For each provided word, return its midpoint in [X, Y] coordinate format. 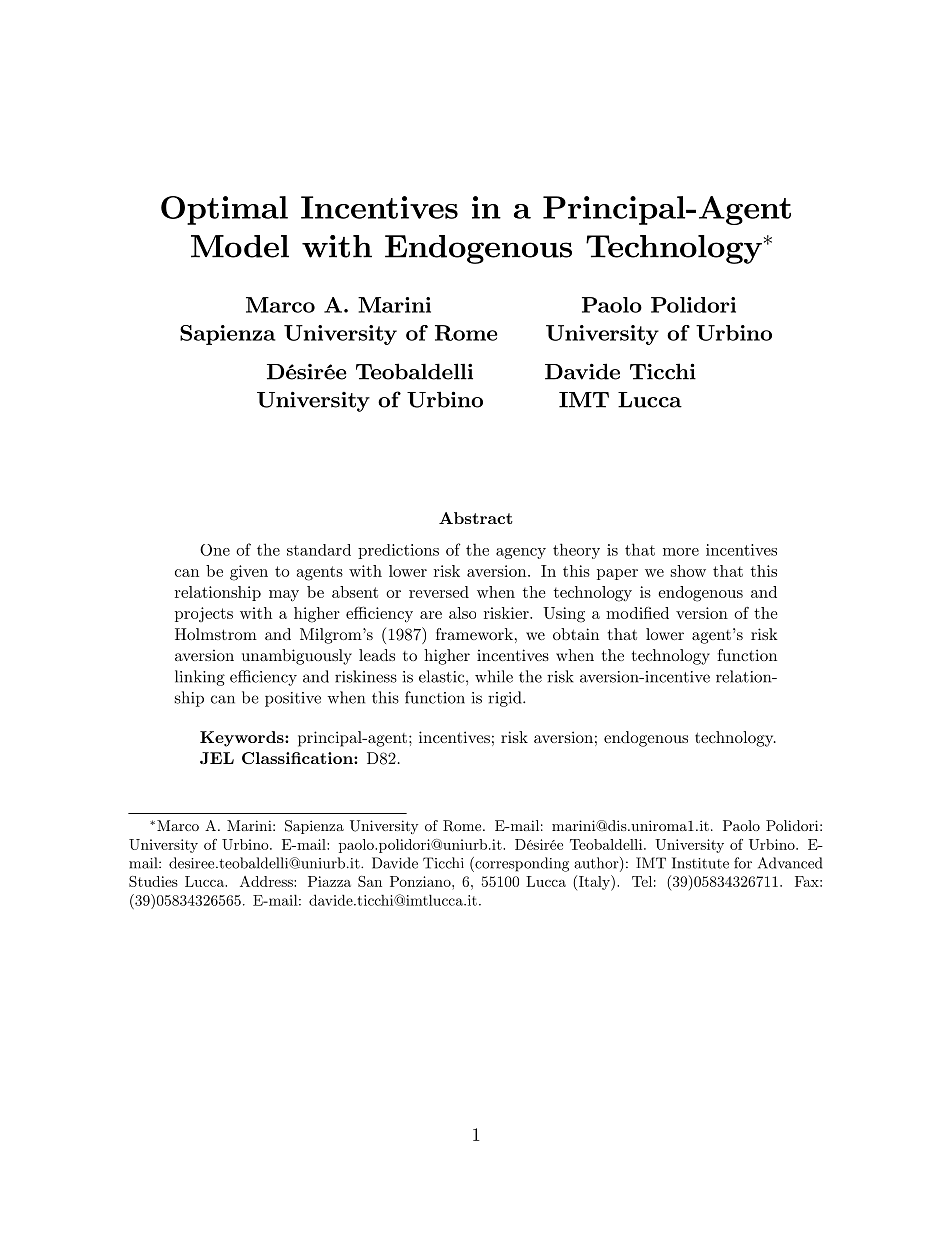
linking [200, 678]
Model [240, 246]
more [681, 552]
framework [474, 634]
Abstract [476, 518]
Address [267, 881]
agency [521, 553]
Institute [700, 863]
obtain [576, 634]
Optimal [224, 210]
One [215, 550]
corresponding [521, 864]
